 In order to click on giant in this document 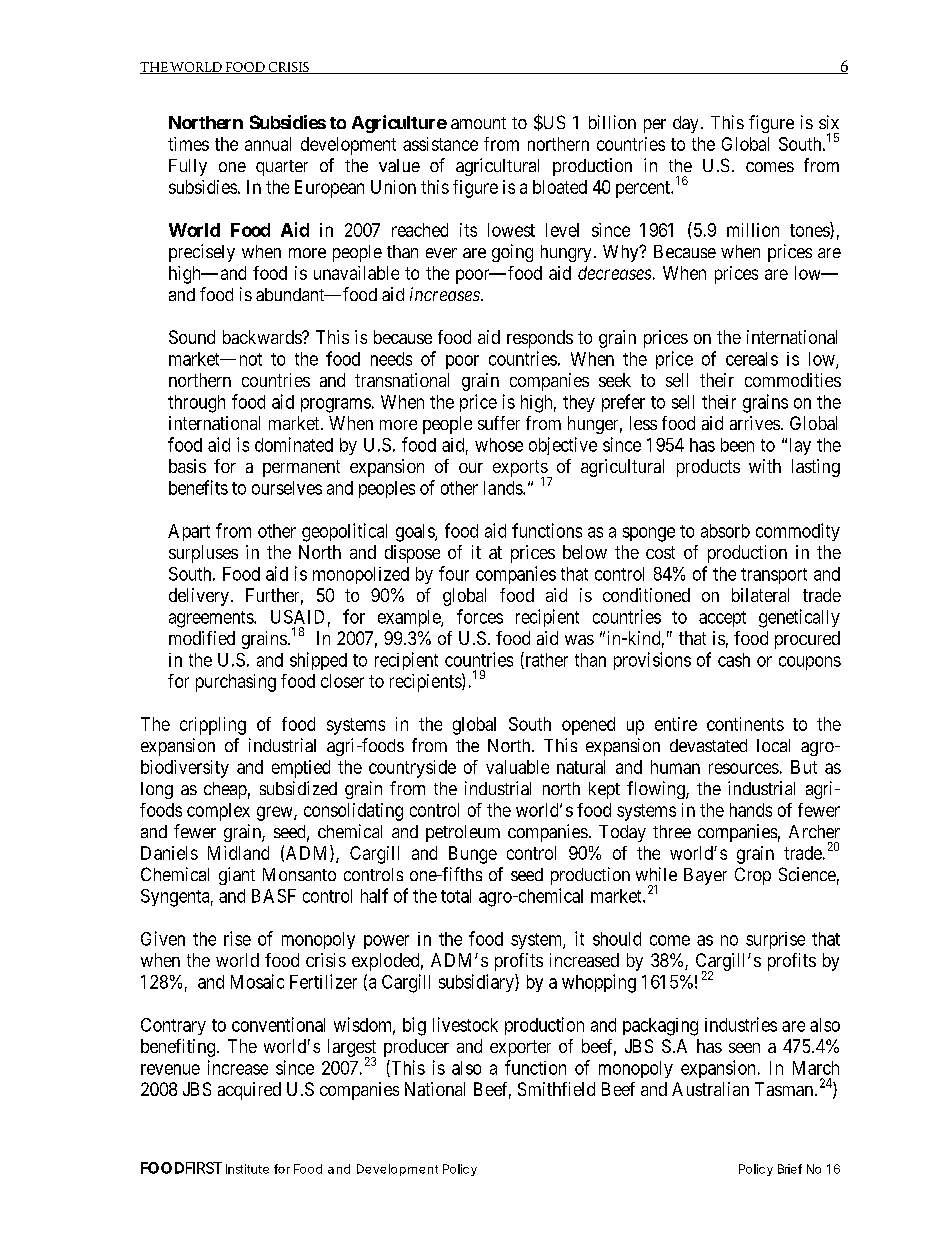, I will do `click(237, 876)`.
